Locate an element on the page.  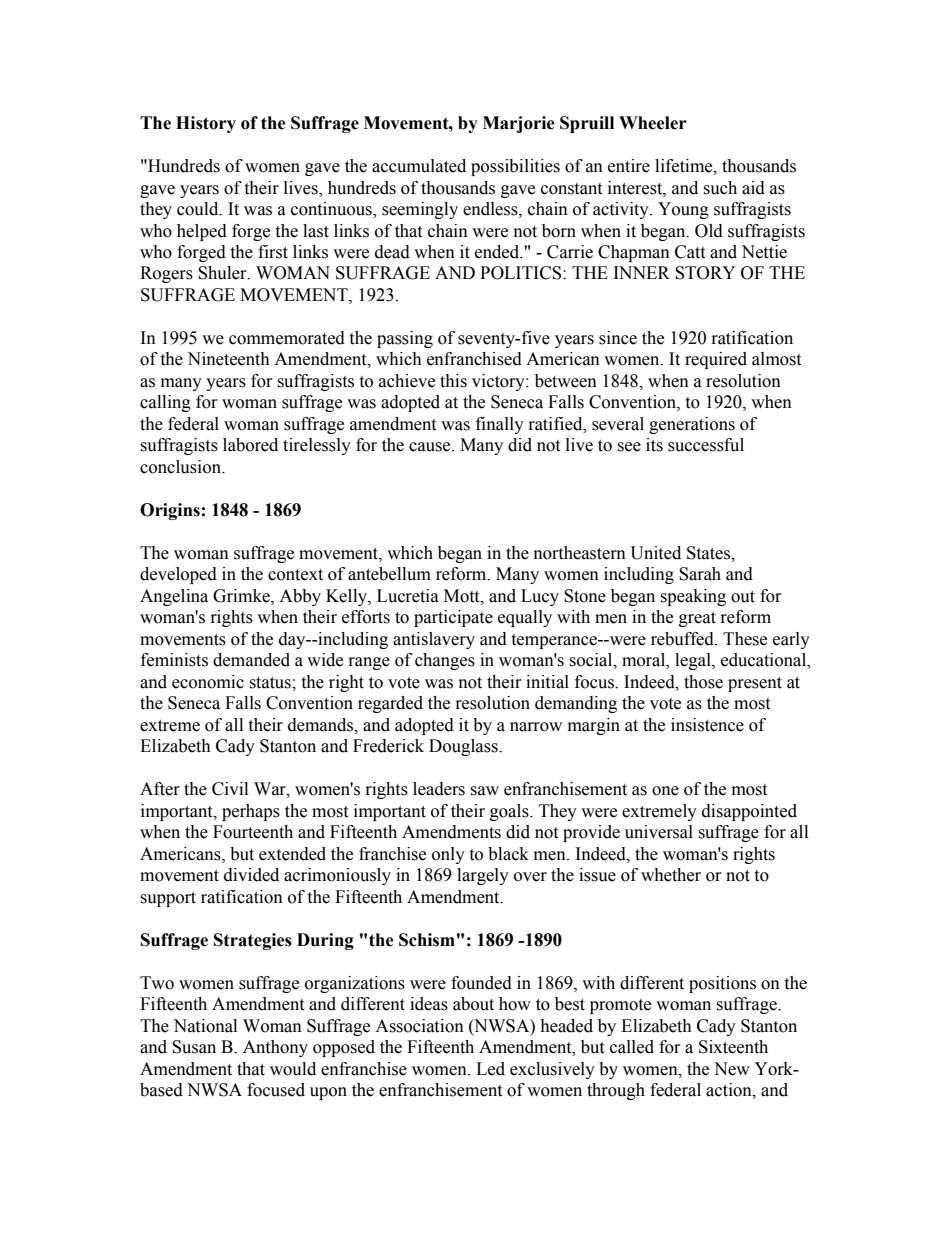
Association is located at coordinates (419, 1026).
